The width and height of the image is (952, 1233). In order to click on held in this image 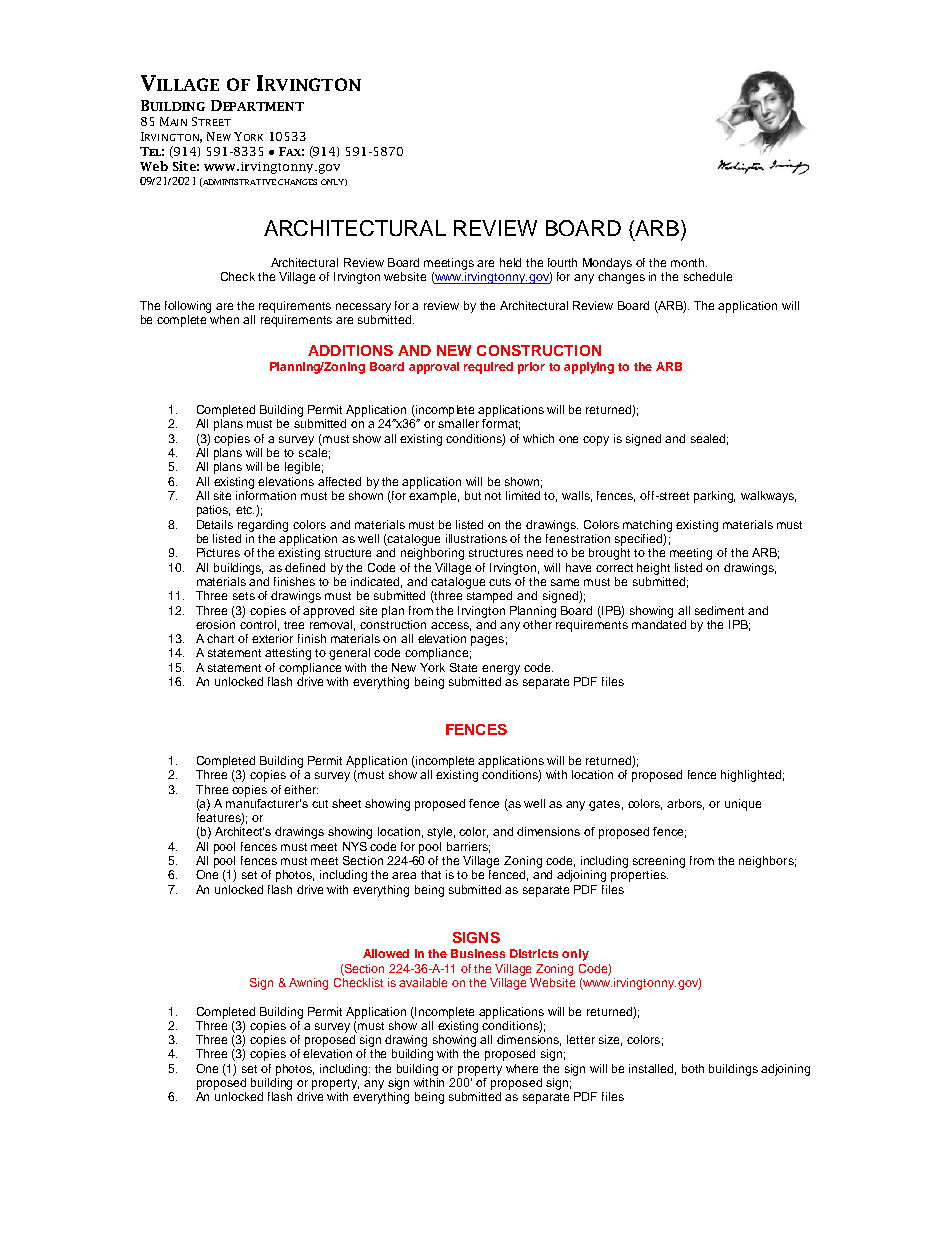, I will do `click(510, 262)`.
